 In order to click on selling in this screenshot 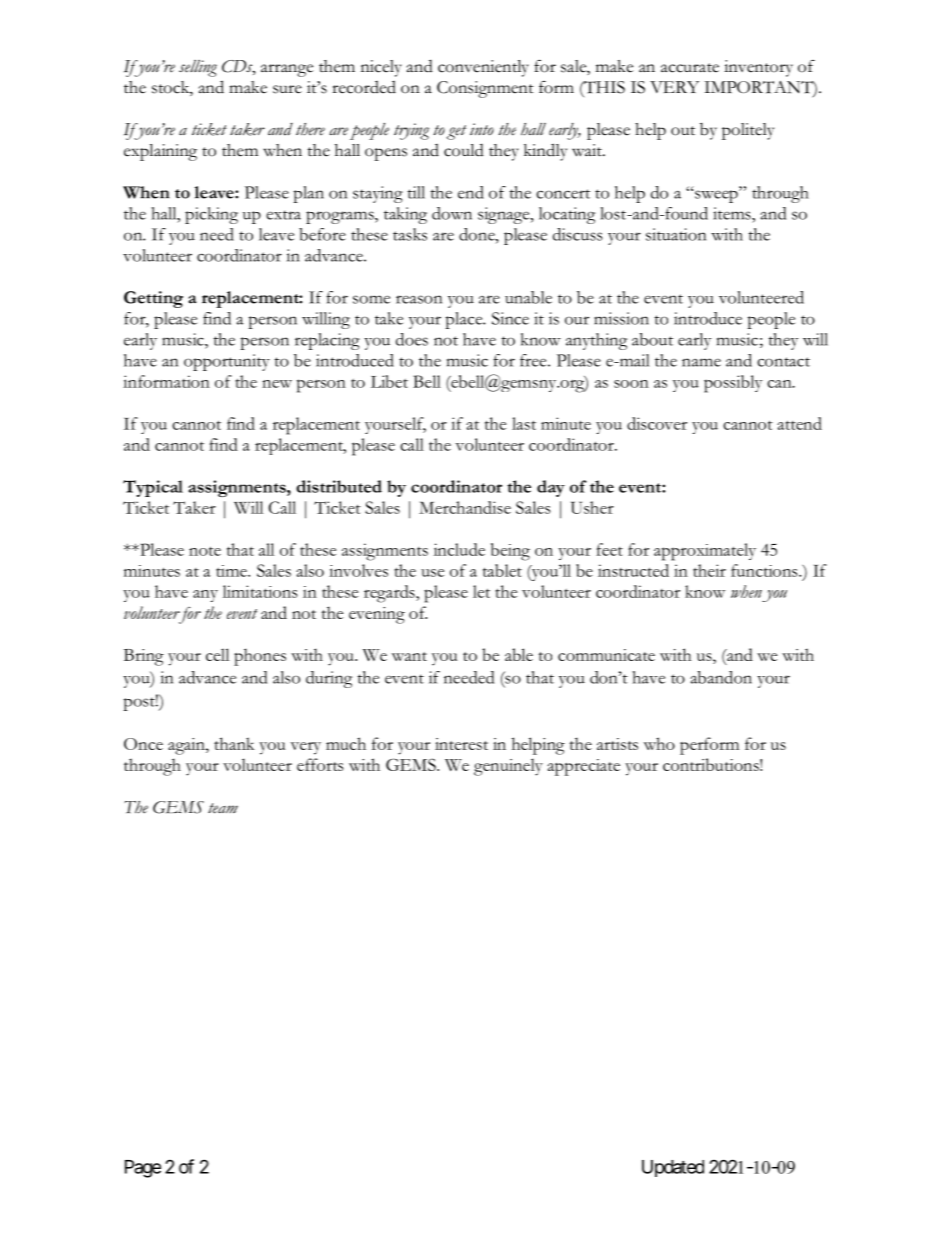, I will do `click(198, 68)`.
